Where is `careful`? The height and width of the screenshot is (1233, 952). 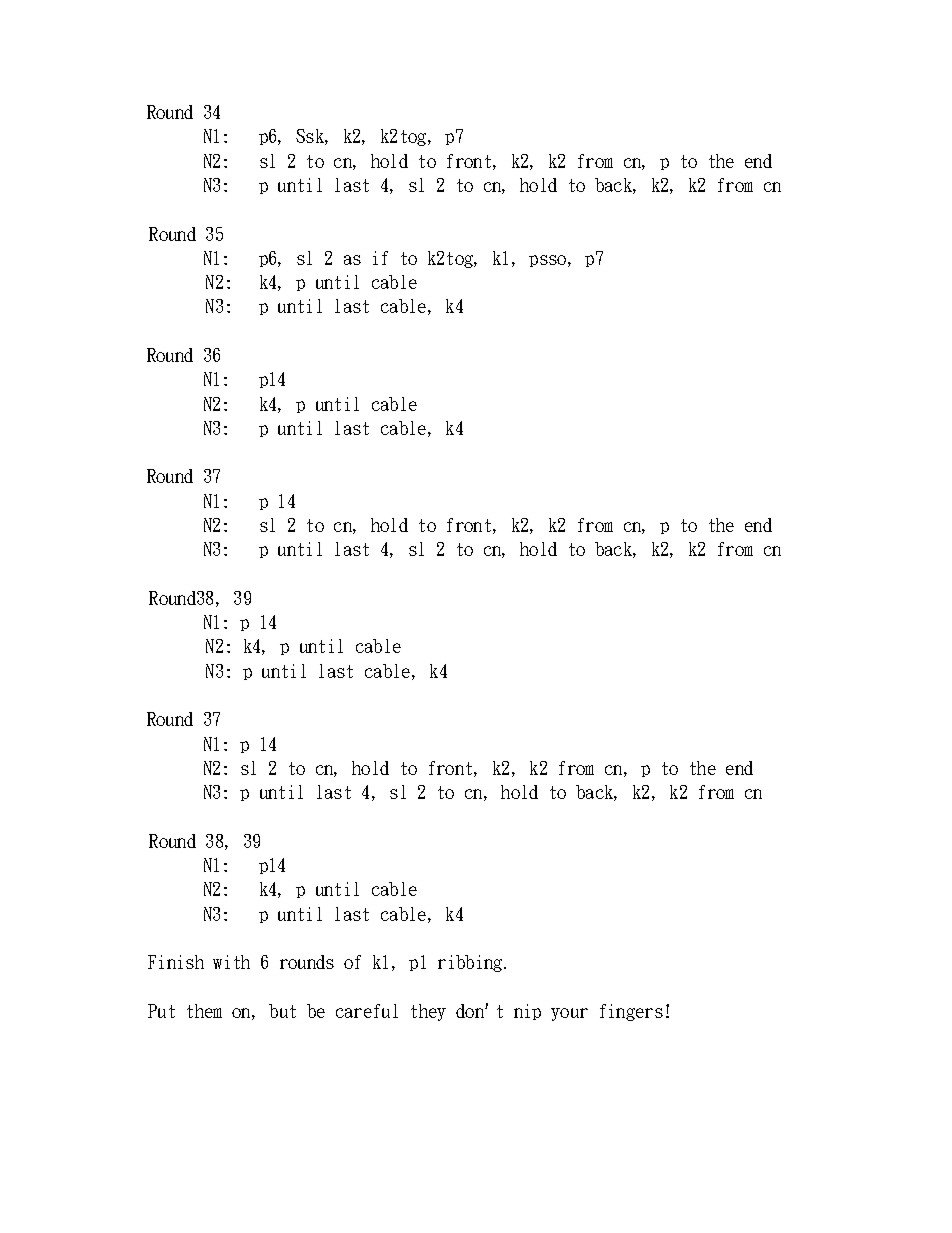 careful is located at coordinates (367, 1011).
